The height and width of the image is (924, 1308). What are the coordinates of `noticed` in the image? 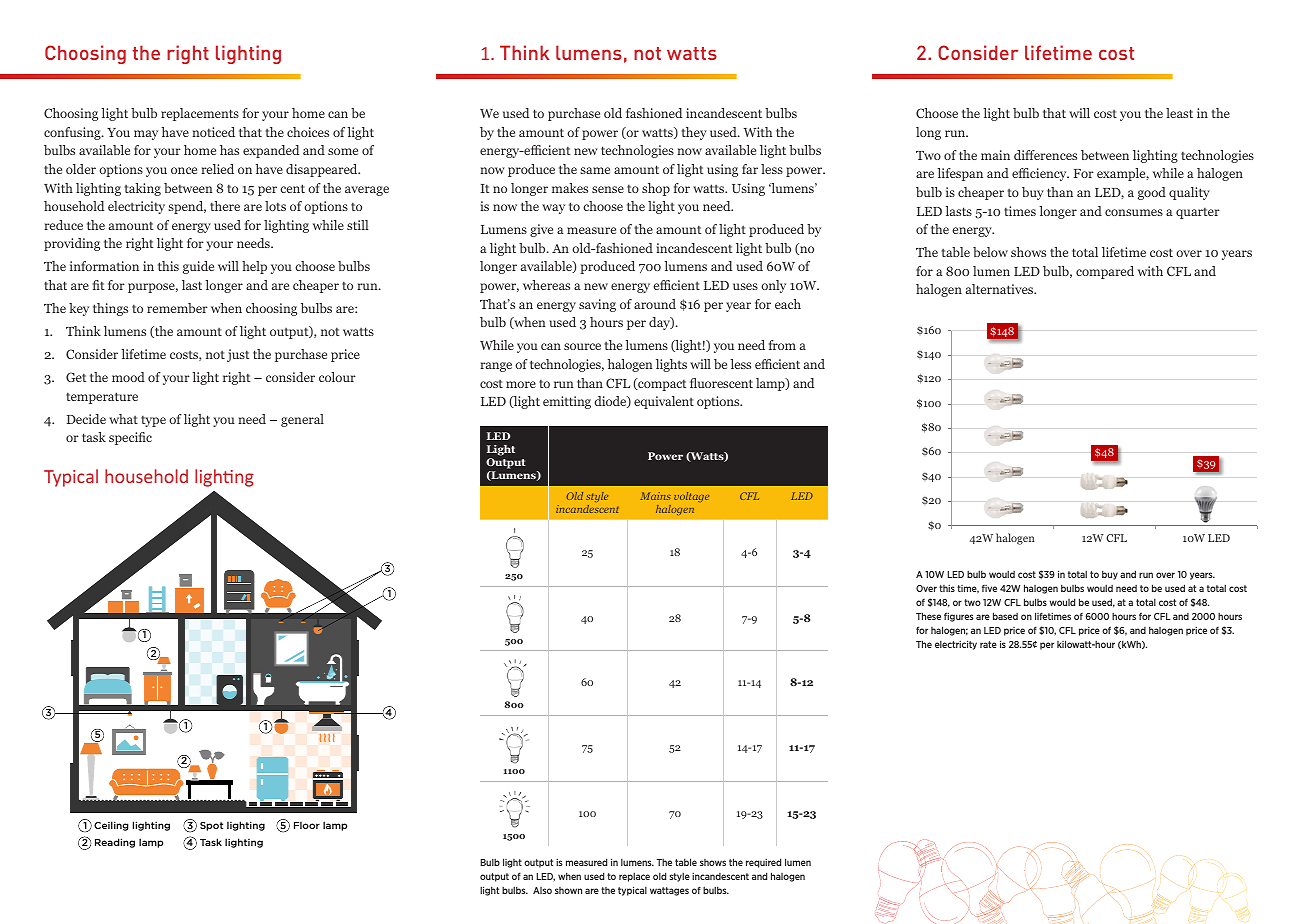 It's located at (213, 132).
